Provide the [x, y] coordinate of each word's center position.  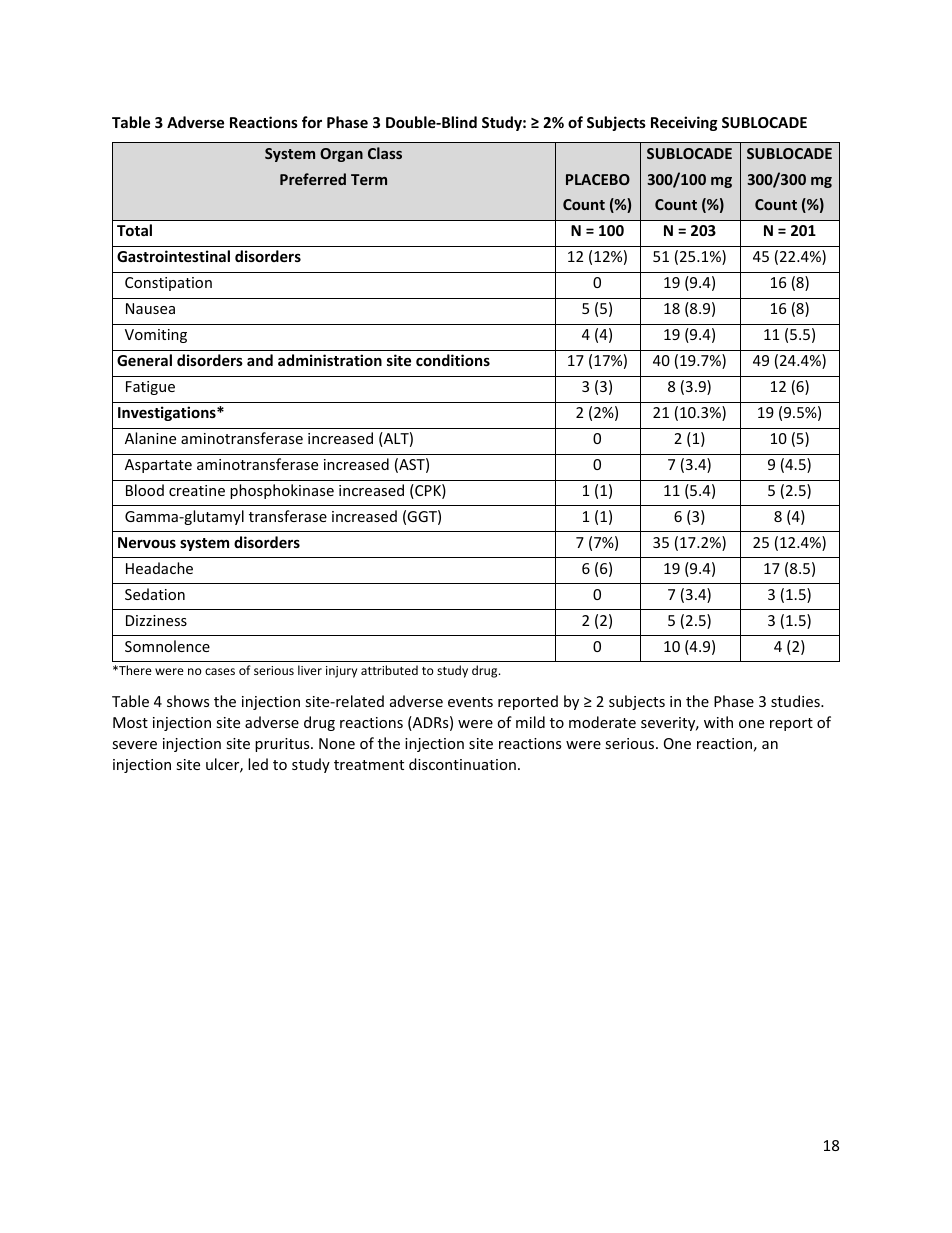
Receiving [684, 123]
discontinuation [462, 764]
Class [385, 153]
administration [330, 360]
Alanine [150, 438]
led [258, 764]
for [312, 122]
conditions [453, 360]
